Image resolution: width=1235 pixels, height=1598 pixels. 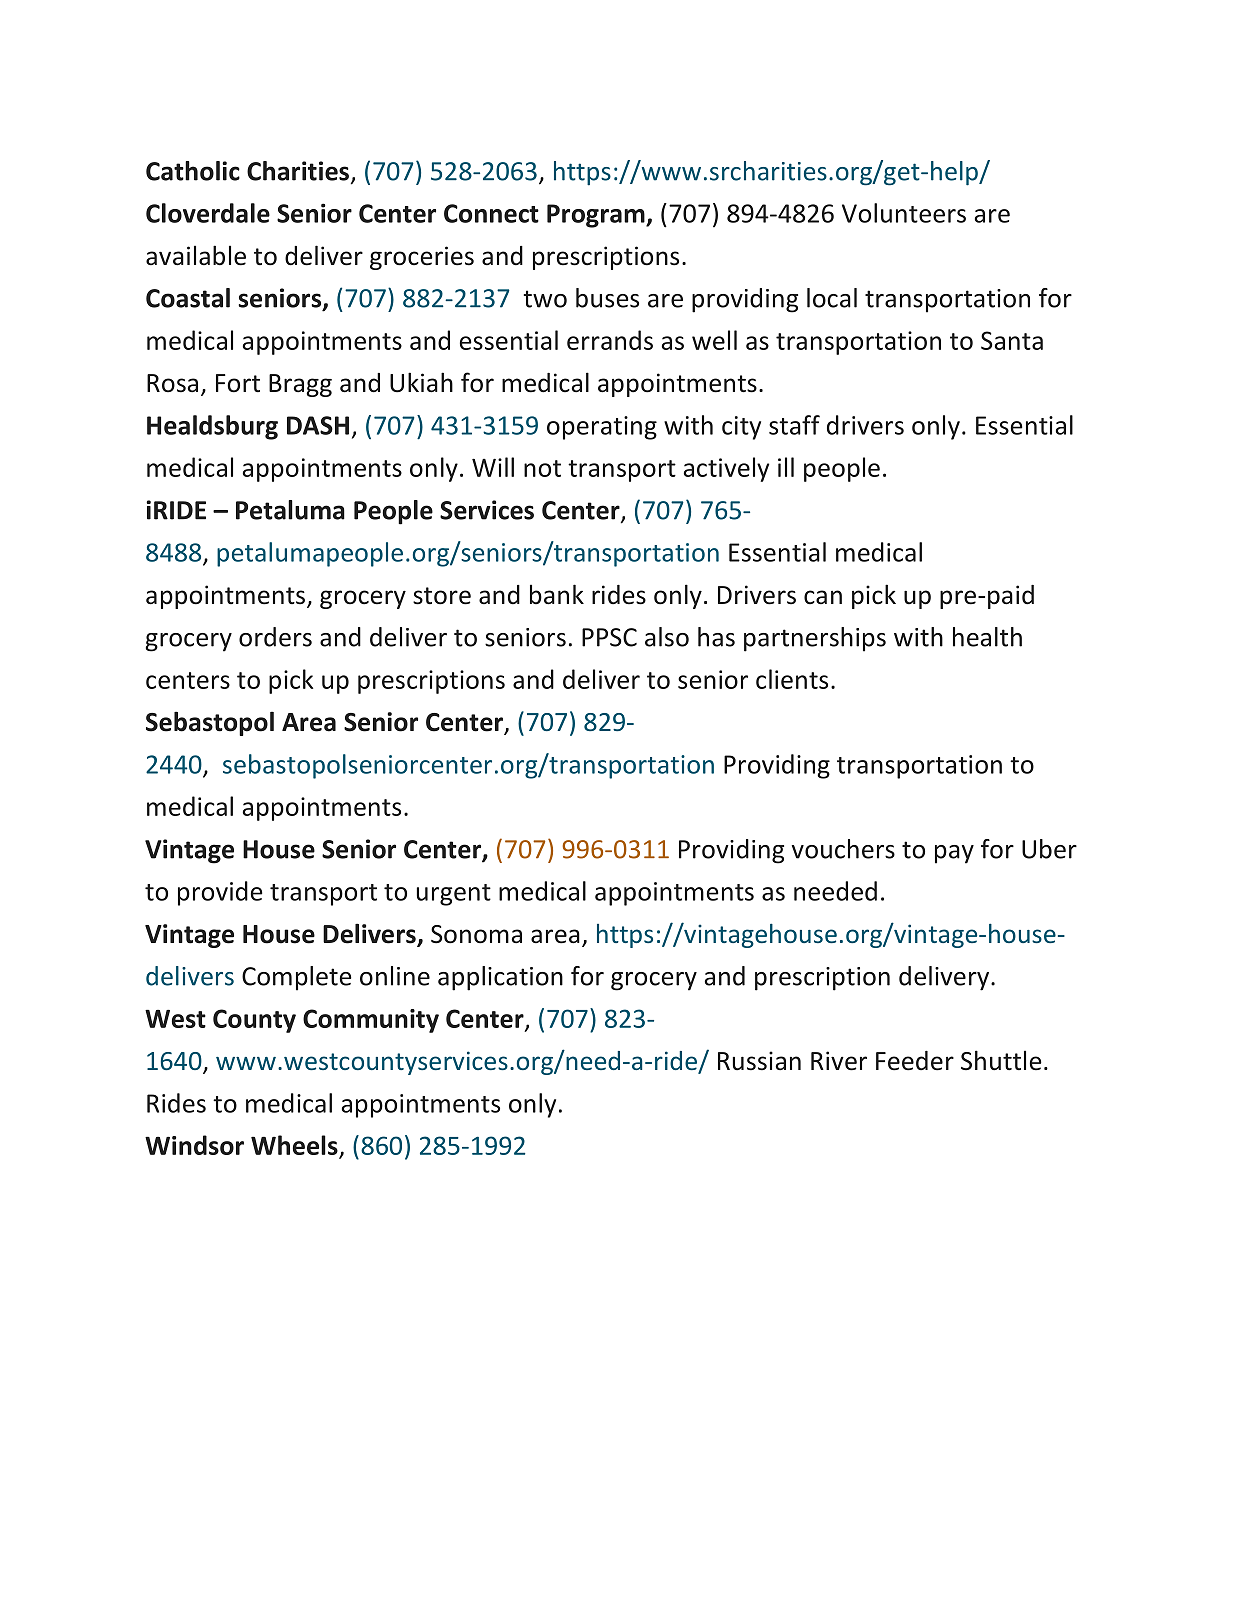 I want to click on health, so click(x=987, y=637).
